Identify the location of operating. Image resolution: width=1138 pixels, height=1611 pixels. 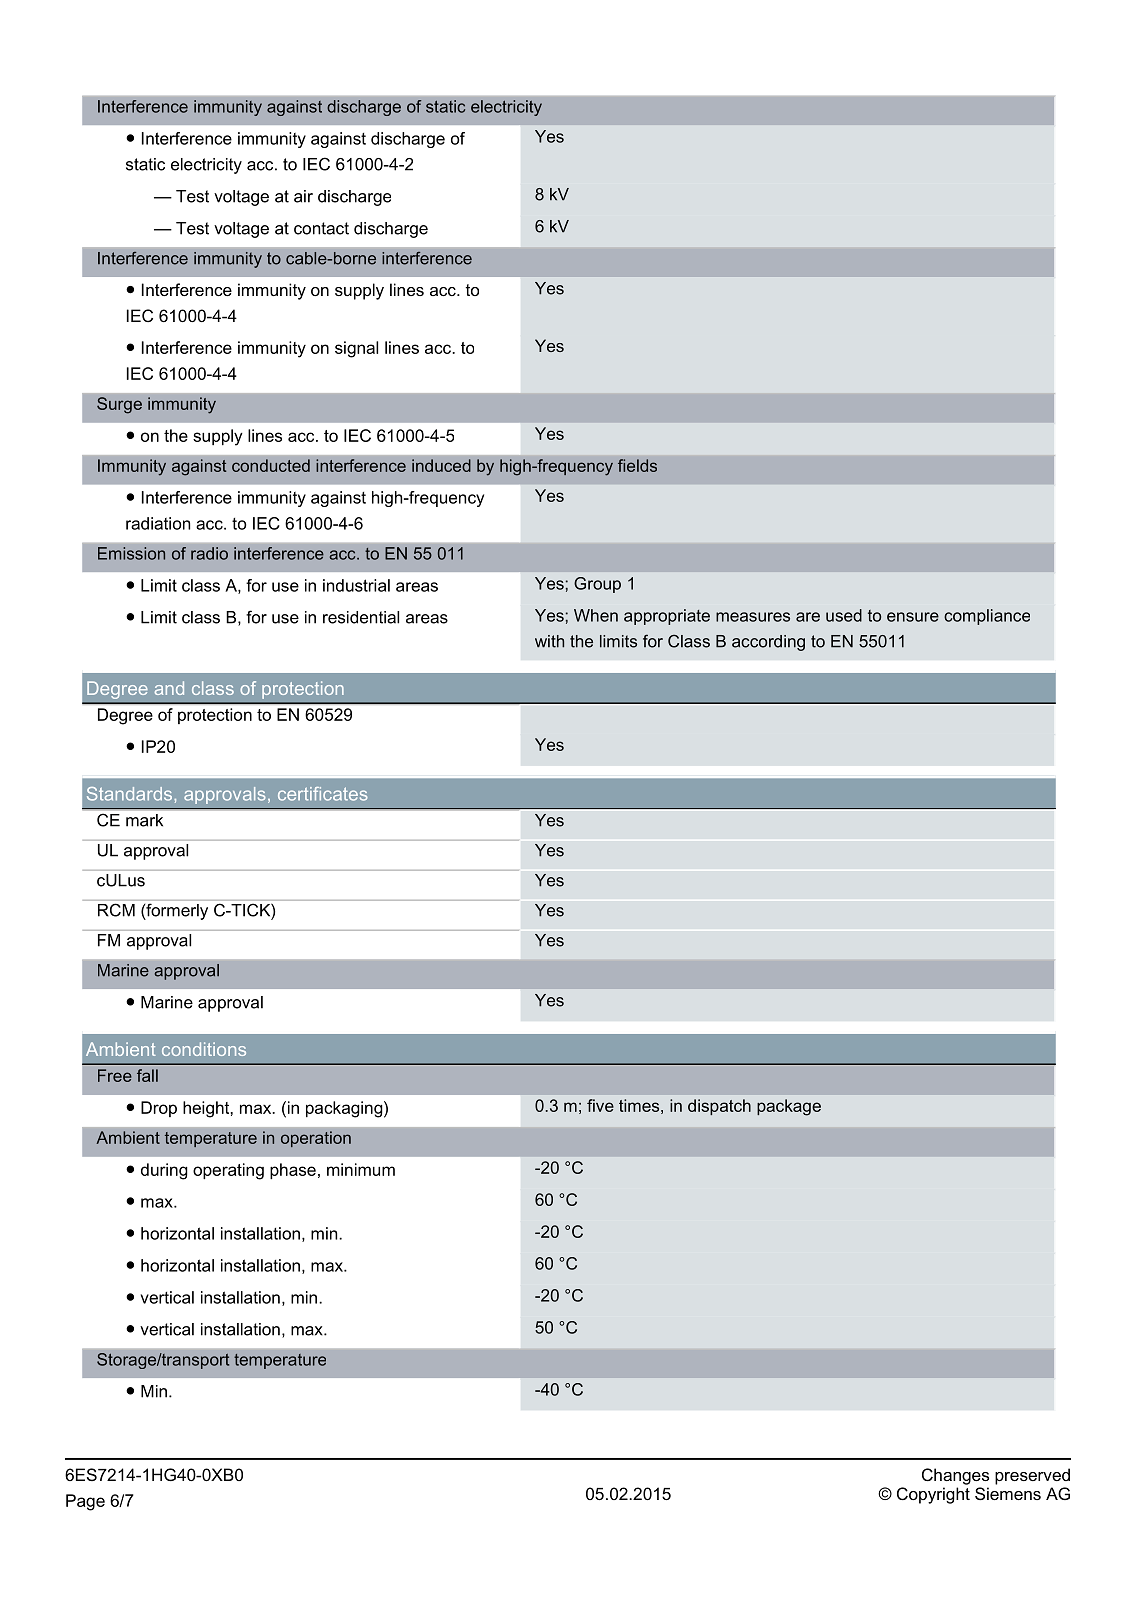
(228, 1171).
